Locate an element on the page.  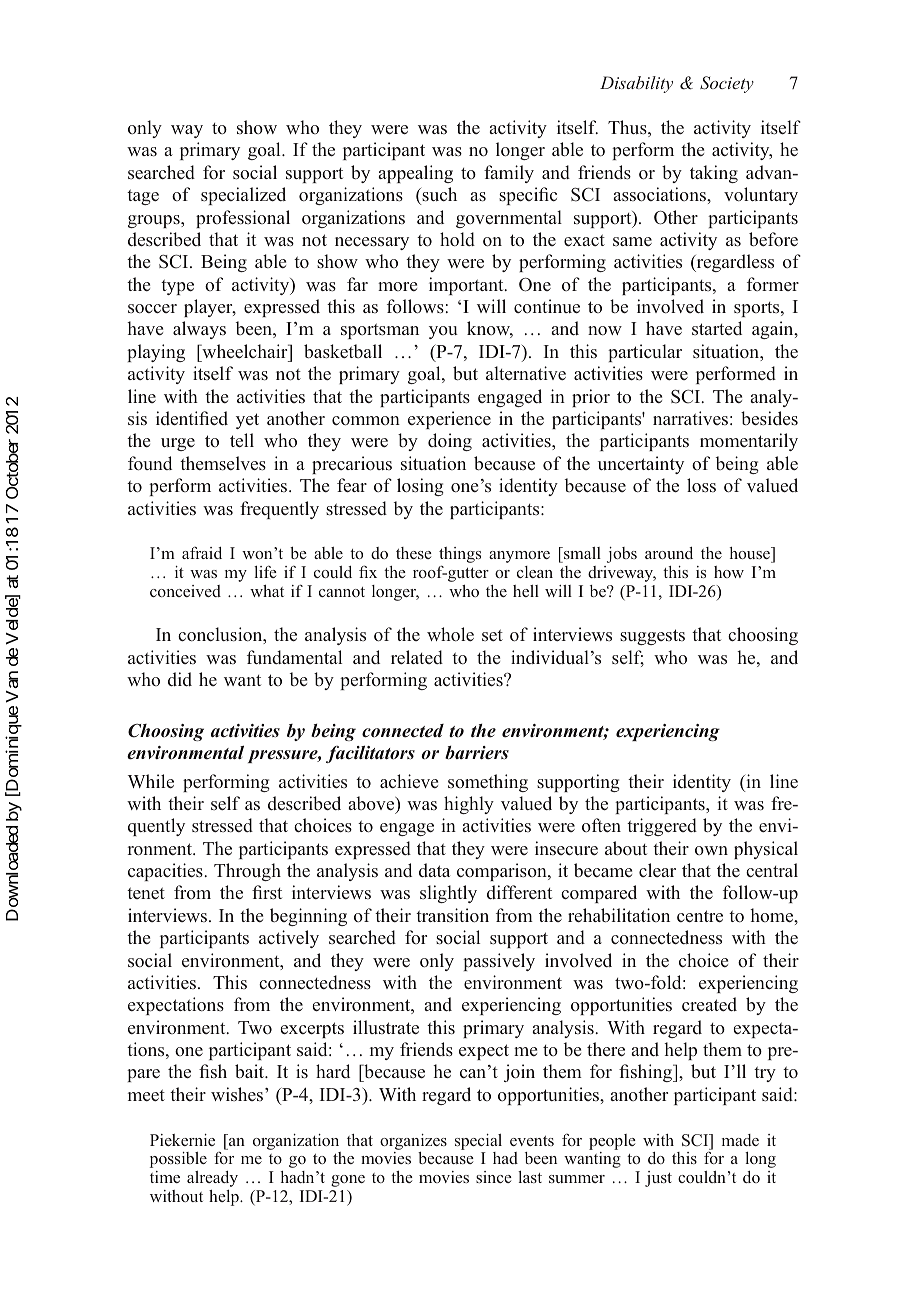
slightly is located at coordinates (448, 894).
